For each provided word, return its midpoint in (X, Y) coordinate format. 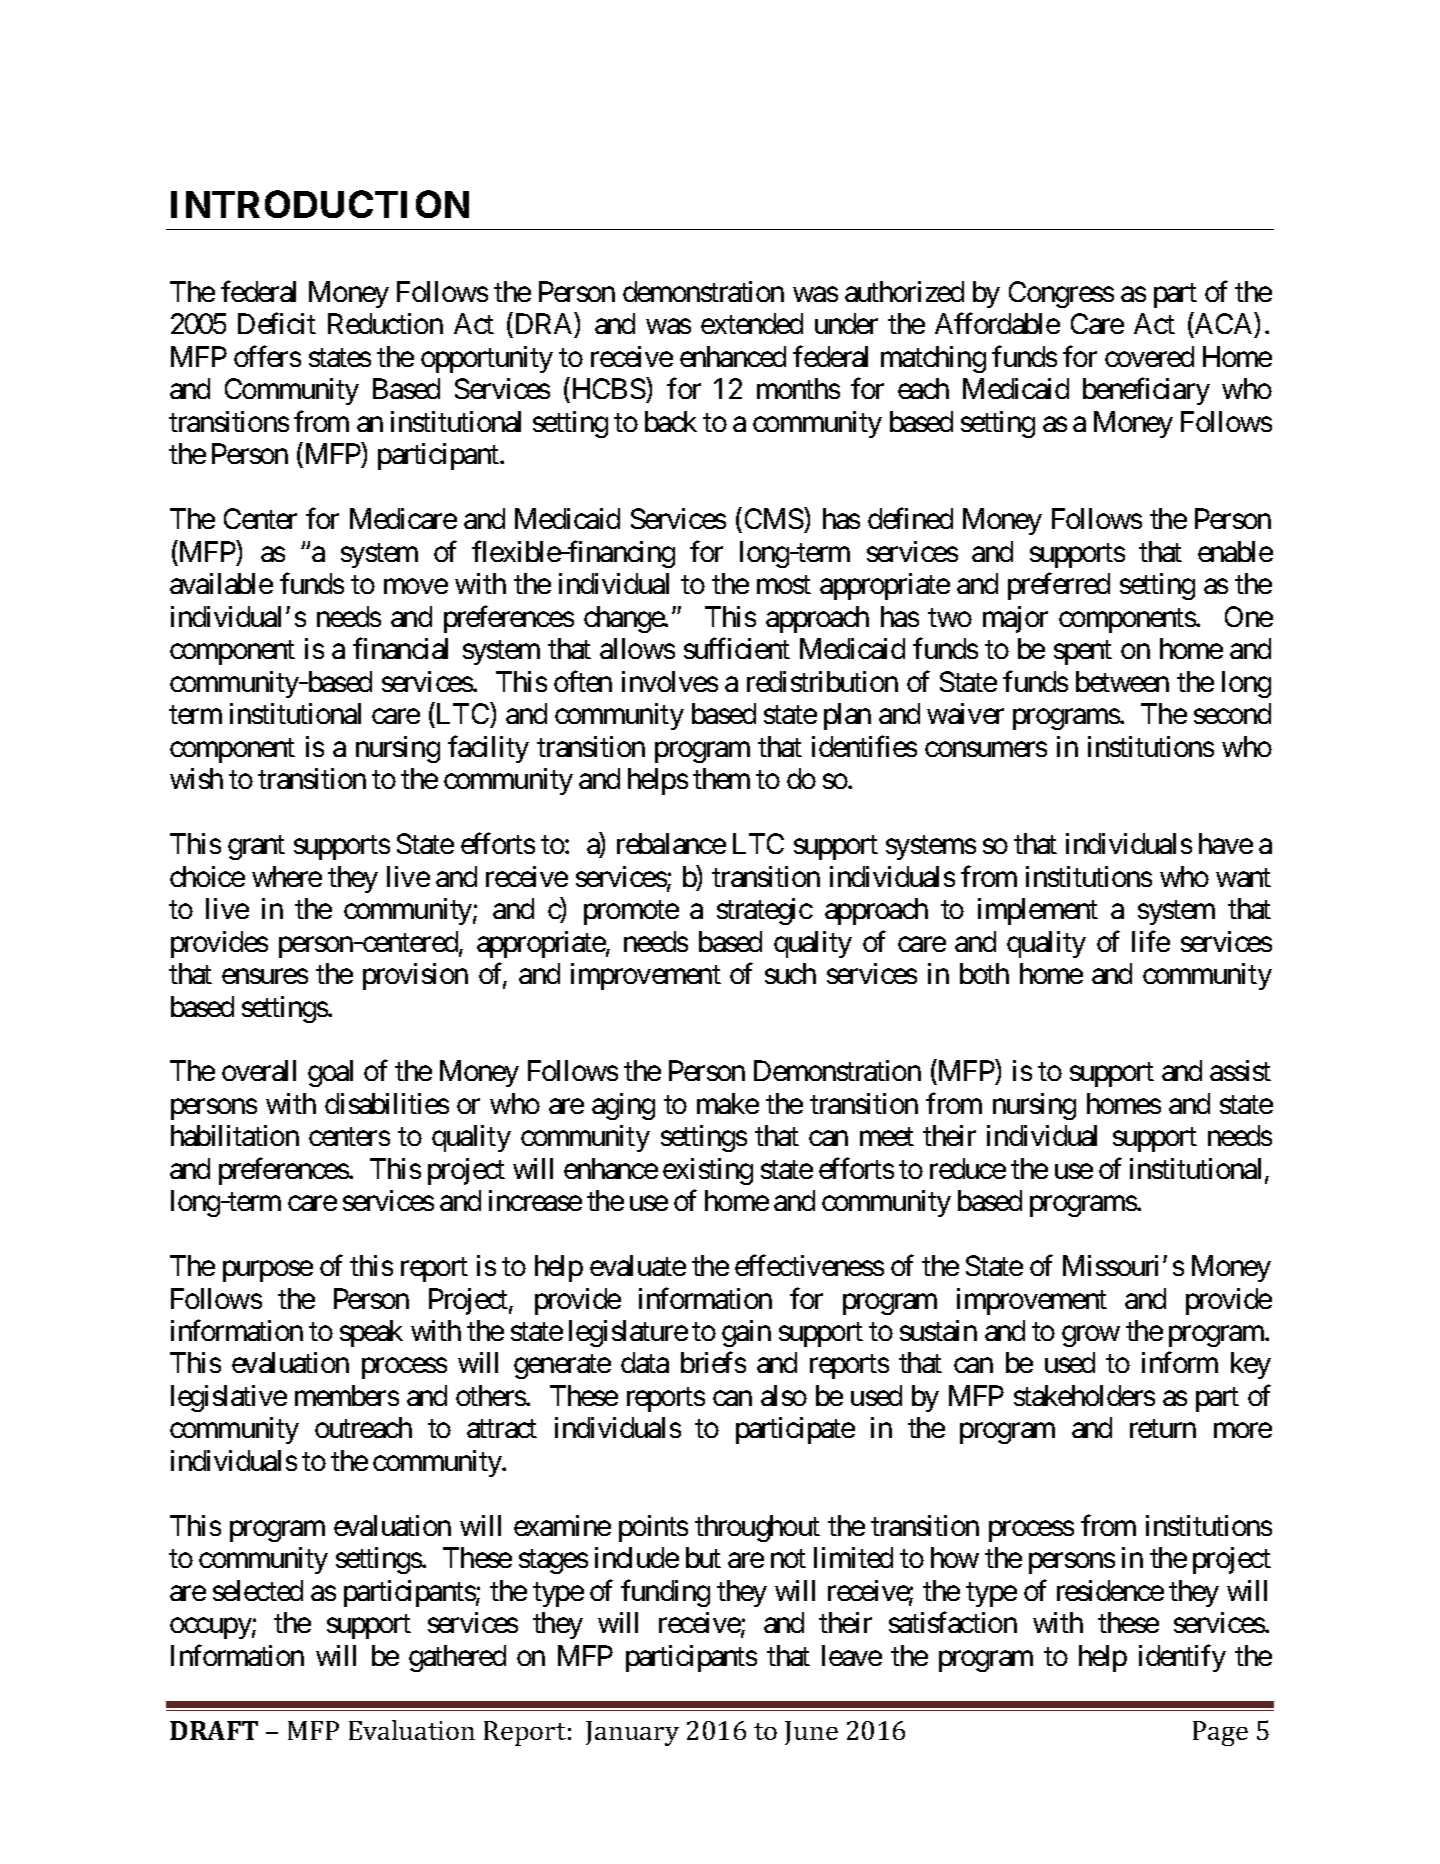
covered (1149, 356)
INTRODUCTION (320, 204)
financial (400, 648)
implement (1038, 911)
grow (1091, 1336)
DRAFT (214, 1730)
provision (415, 976)
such (790, 973)
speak (371, 1333)
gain (746, 1333)
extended (752, 323)
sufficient (737, 648)
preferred (1059, 586)
